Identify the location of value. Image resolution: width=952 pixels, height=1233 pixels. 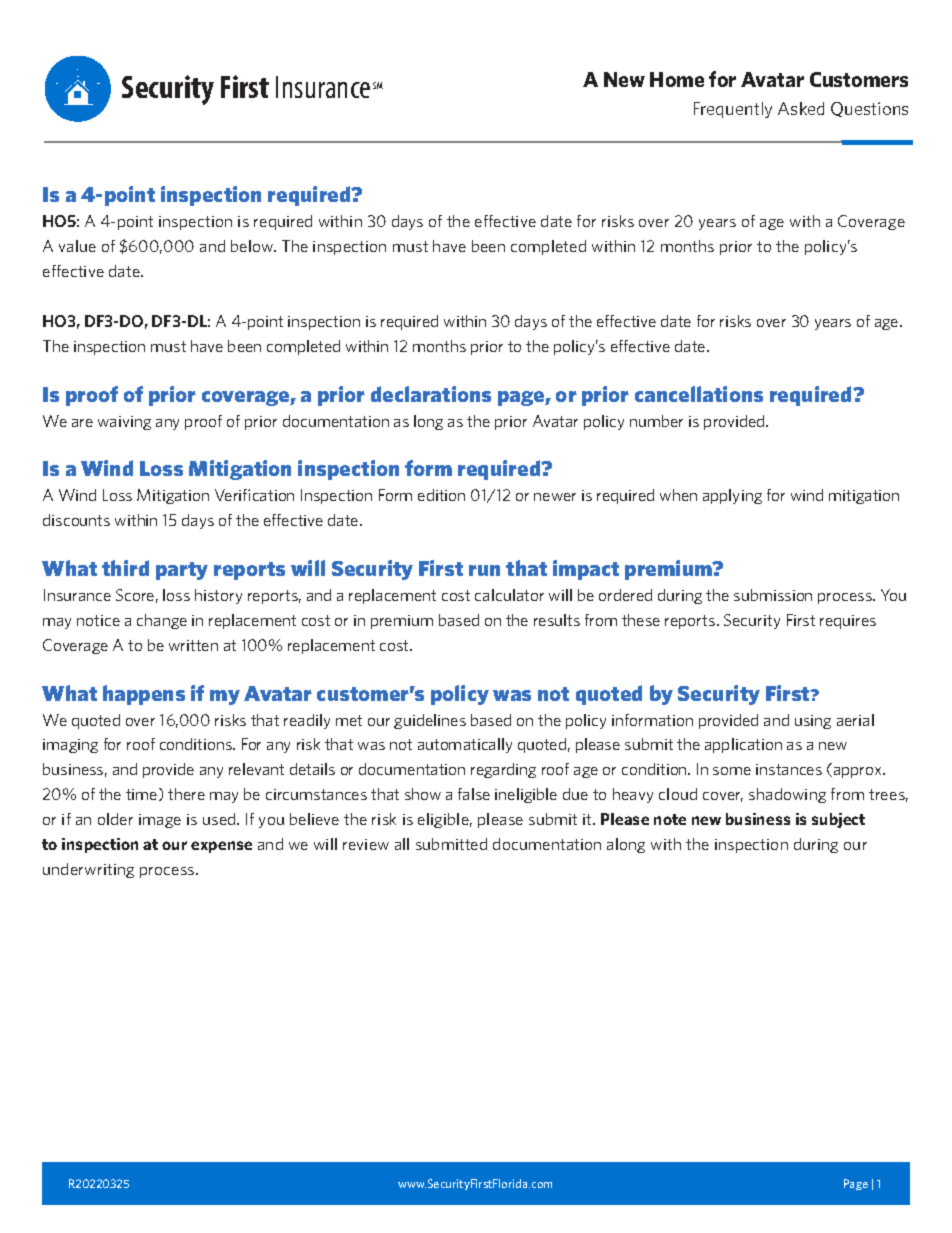
(77, 246).
